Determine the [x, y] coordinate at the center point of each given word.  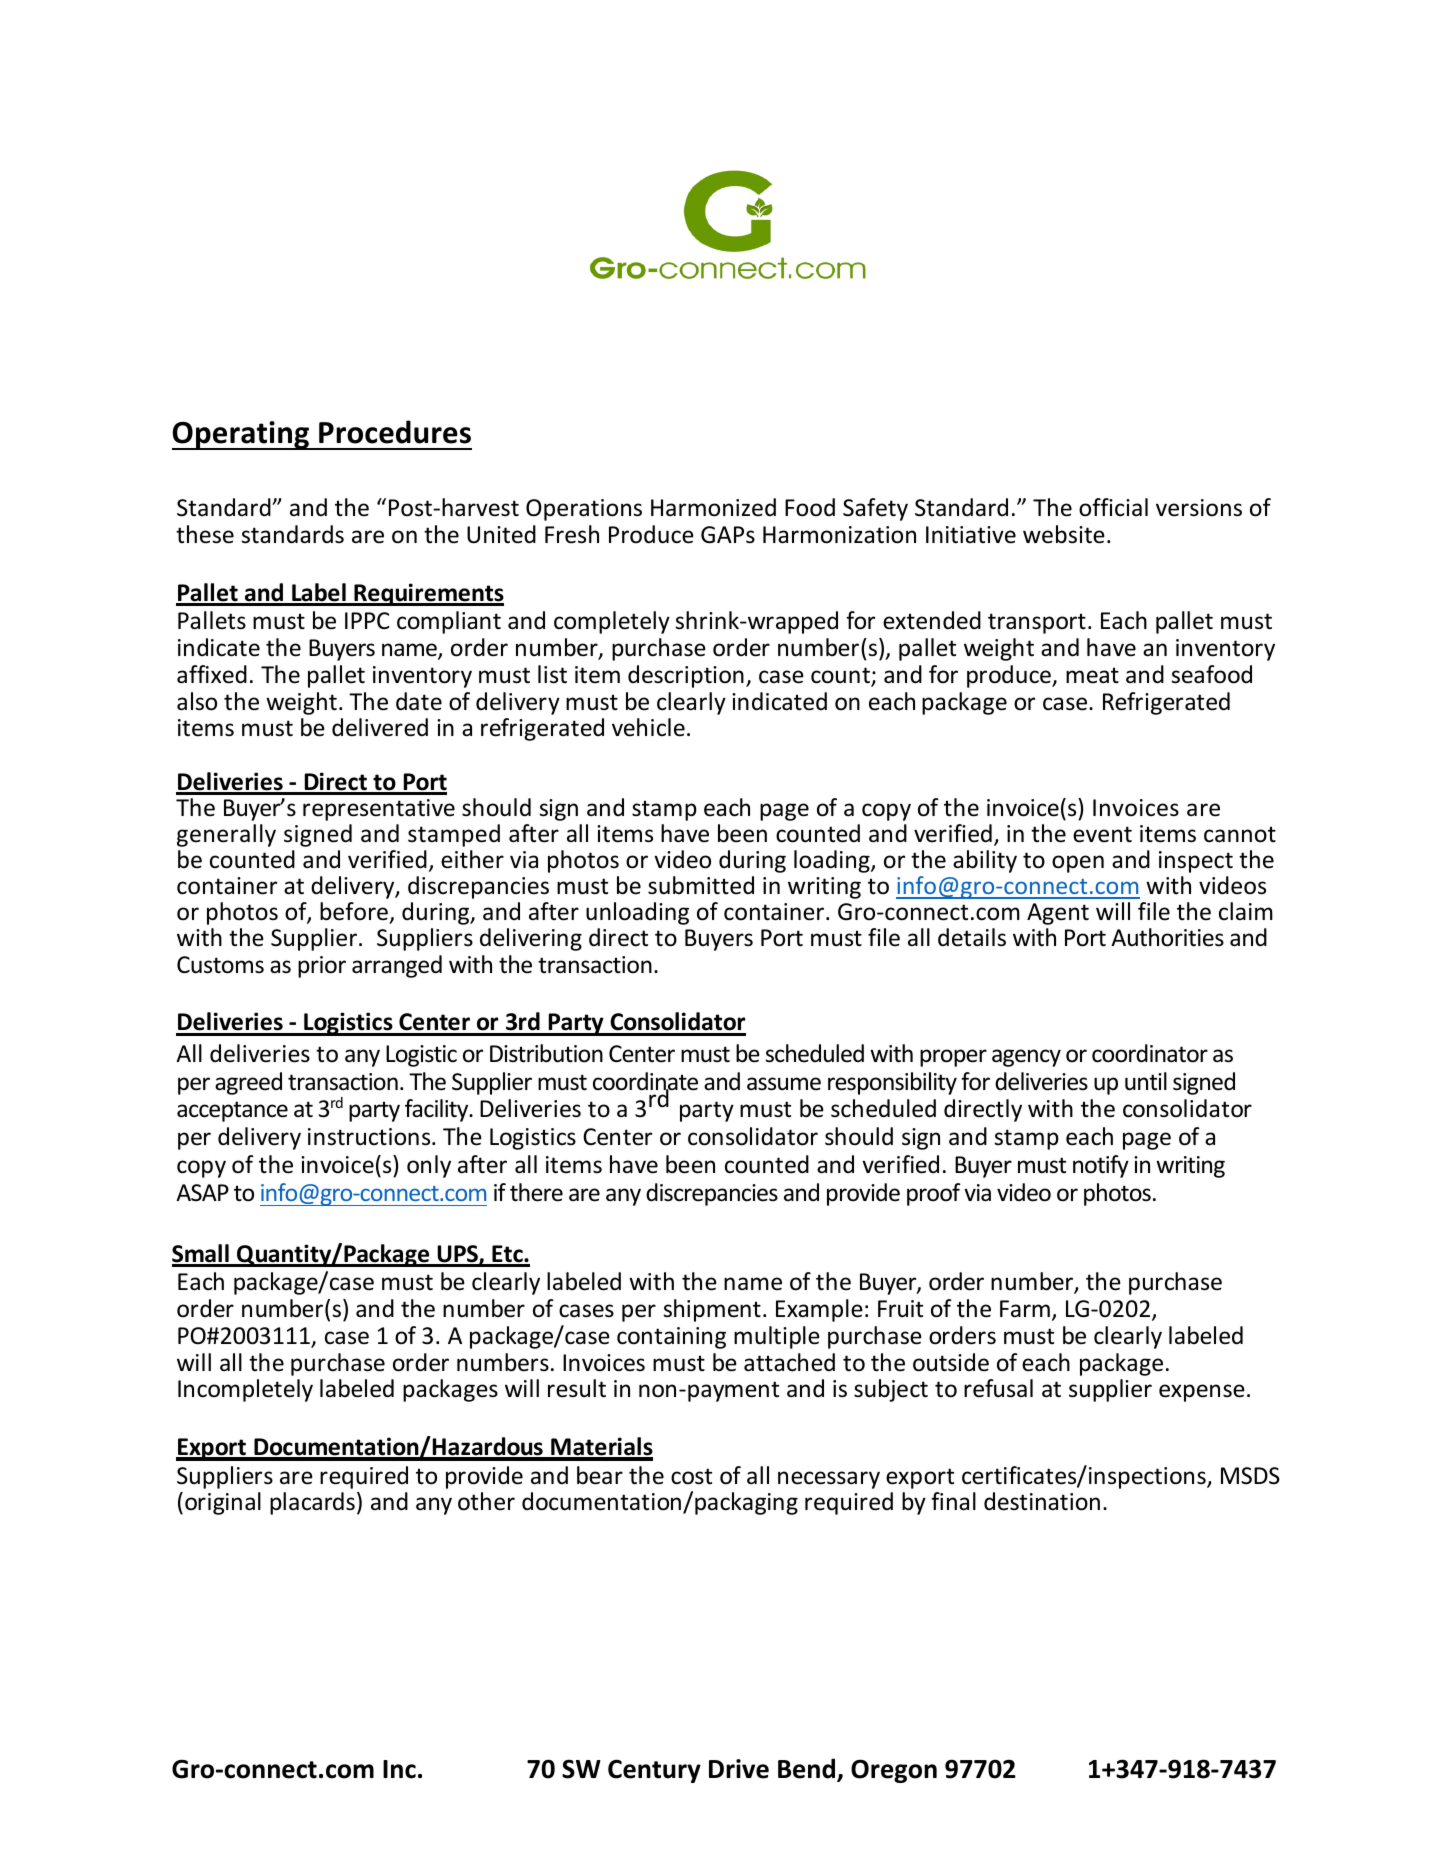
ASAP [202, 1193]
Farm [1025, 1308]
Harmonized [713, 507]
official [1113, 507]
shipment [712, 1310]
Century [654, 1771]
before [354, 911]
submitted [701, 885]
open [1078, 864]
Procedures [395, 432]
